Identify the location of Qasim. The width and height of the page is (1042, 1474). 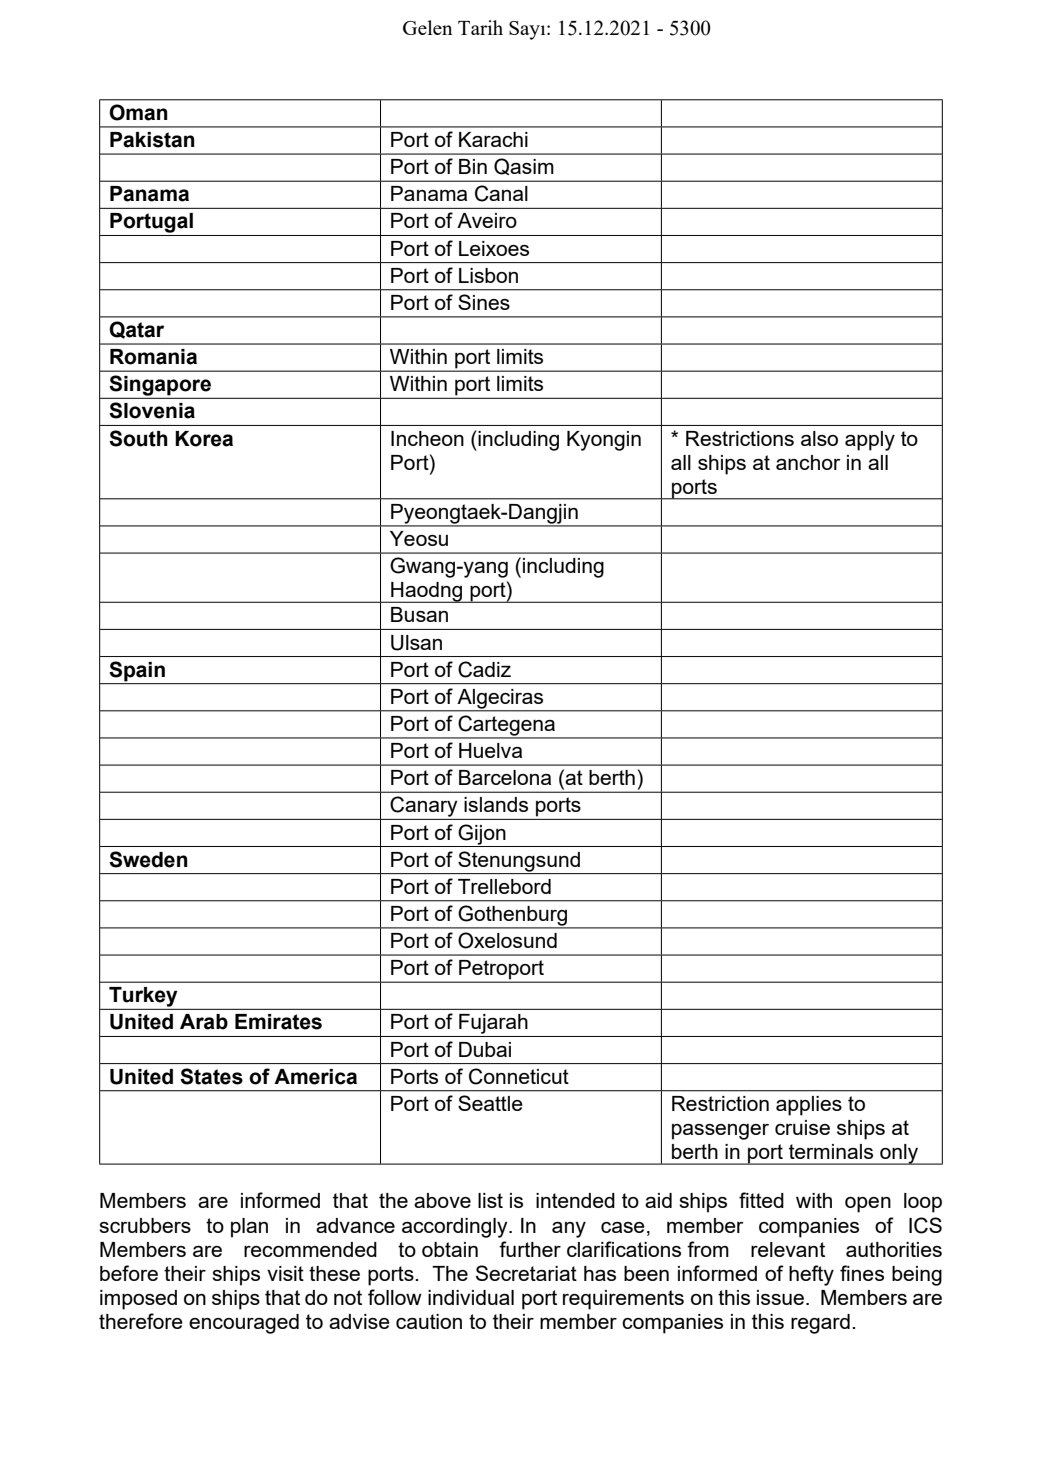
(524, 166).
